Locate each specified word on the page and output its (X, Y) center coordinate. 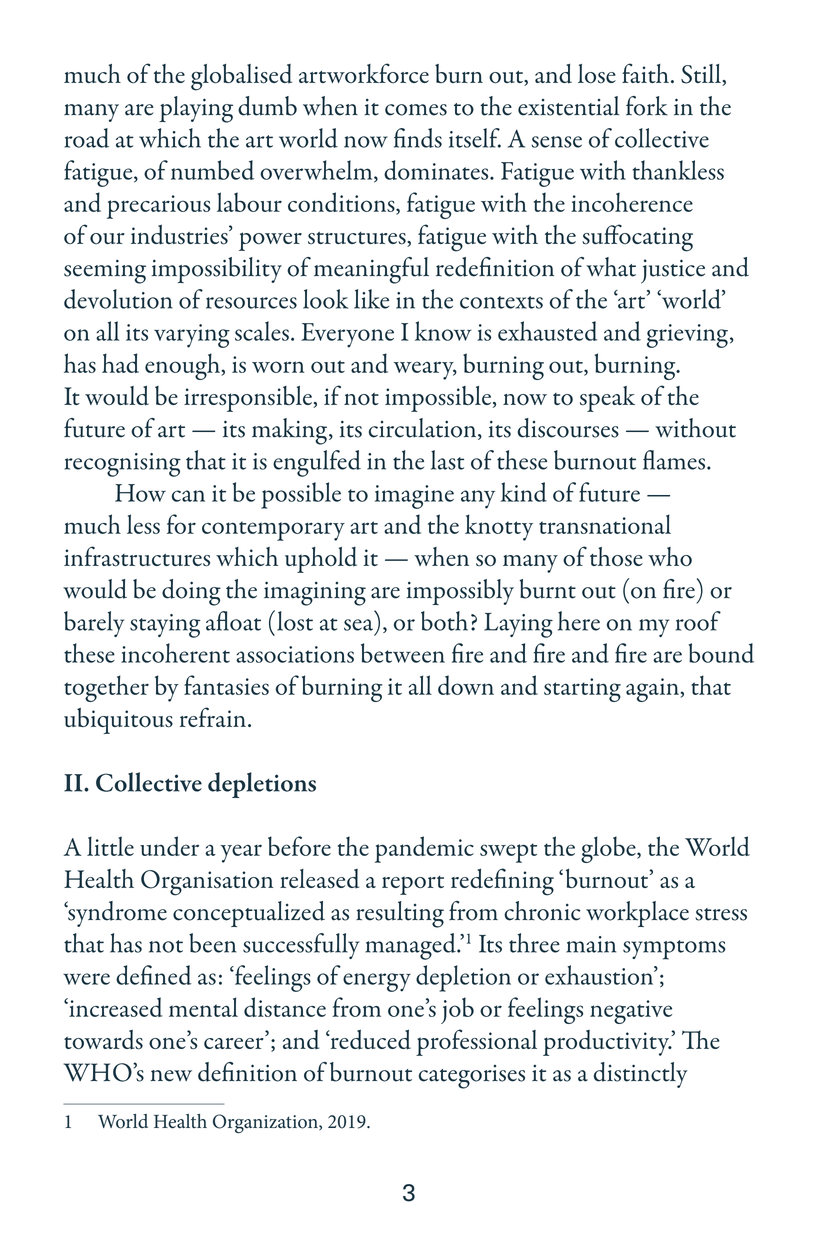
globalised (241, 77)
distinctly (640, 1075)
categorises (472, 1077)
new (171, 1076)
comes (416, 110)
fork (647, 106)
